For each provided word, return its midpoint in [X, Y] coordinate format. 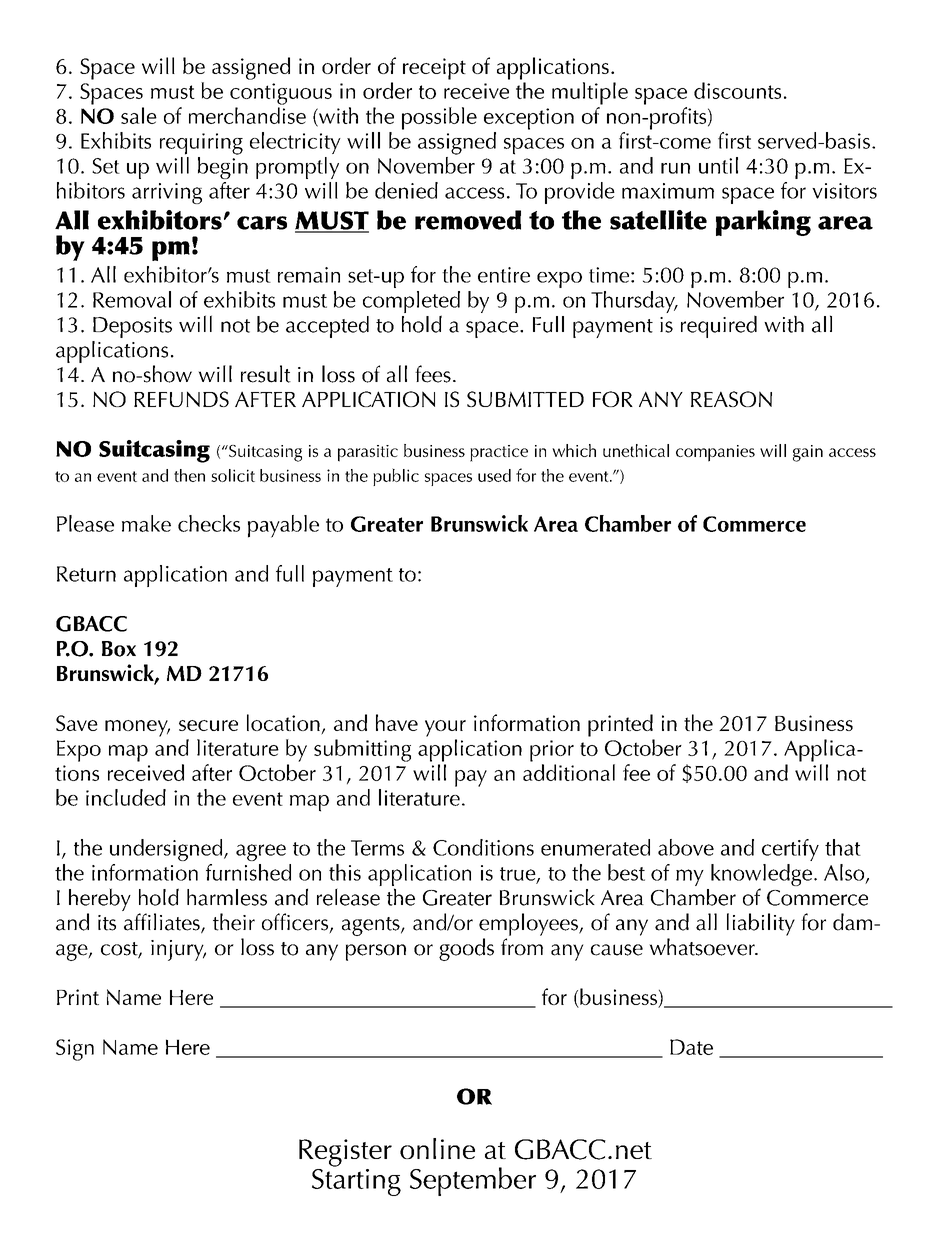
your [445, 728]
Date [691, 1047]
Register [345, 1153]
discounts [737, 90]
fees [433, 374]
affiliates [163, 923]
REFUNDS [181, 399]
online [437, 1148]
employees [529, 924]
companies [715, 453]
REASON [731, 399]
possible [439, 118]
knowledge [761, 876]
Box [119, 649]
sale [139, 115]
